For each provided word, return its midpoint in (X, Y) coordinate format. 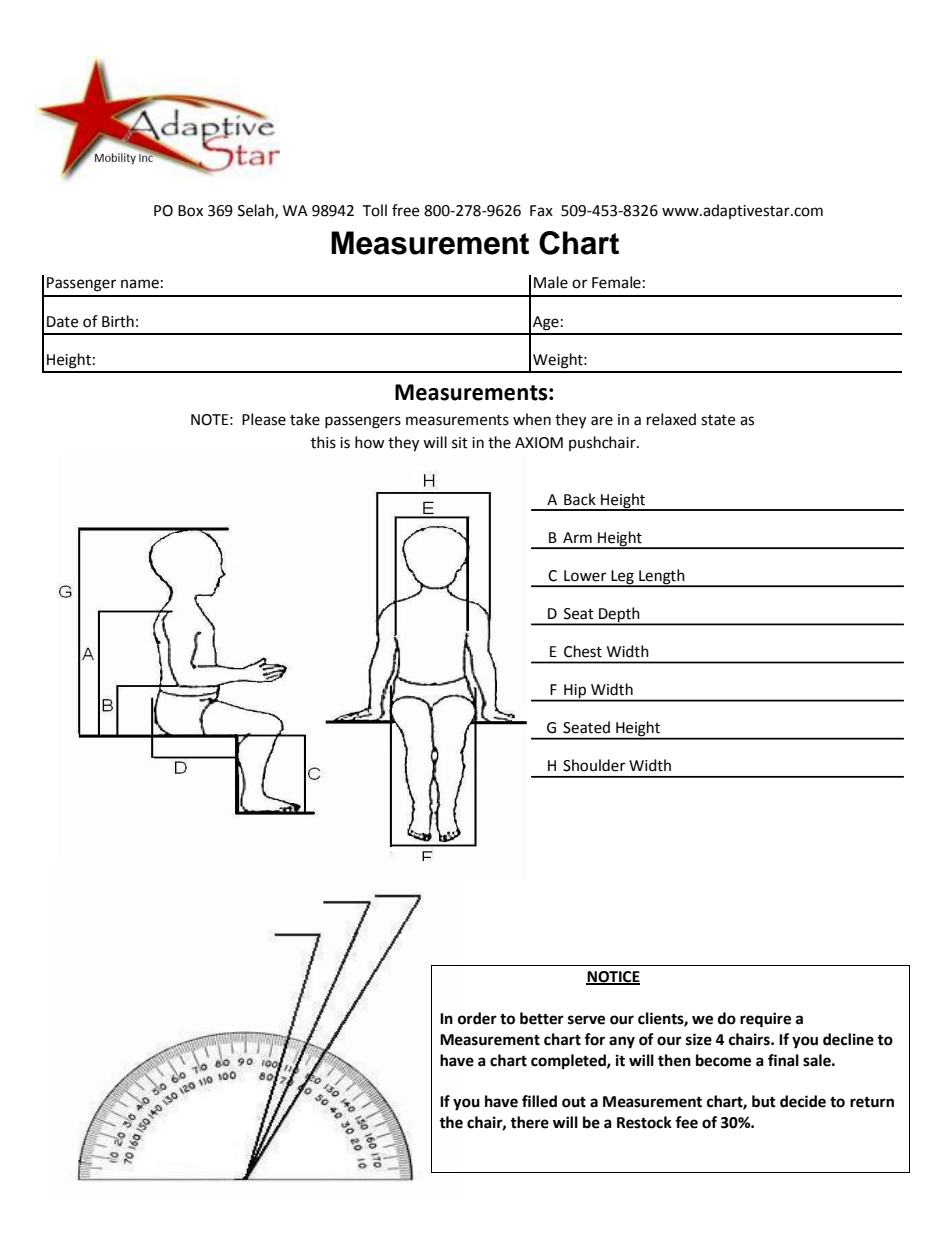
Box (190, 211)
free (405, 210)
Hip (575, 692)
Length (662, 577)
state (718, 420)
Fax (541, 211)
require (765, 1020)
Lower (585, 576)
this (323, 442)
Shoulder (594, 765)
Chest (583, 651)
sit (460, 443)
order (477, 1018)
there (529, 1122)
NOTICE (613, 978)
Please (264, 419)
